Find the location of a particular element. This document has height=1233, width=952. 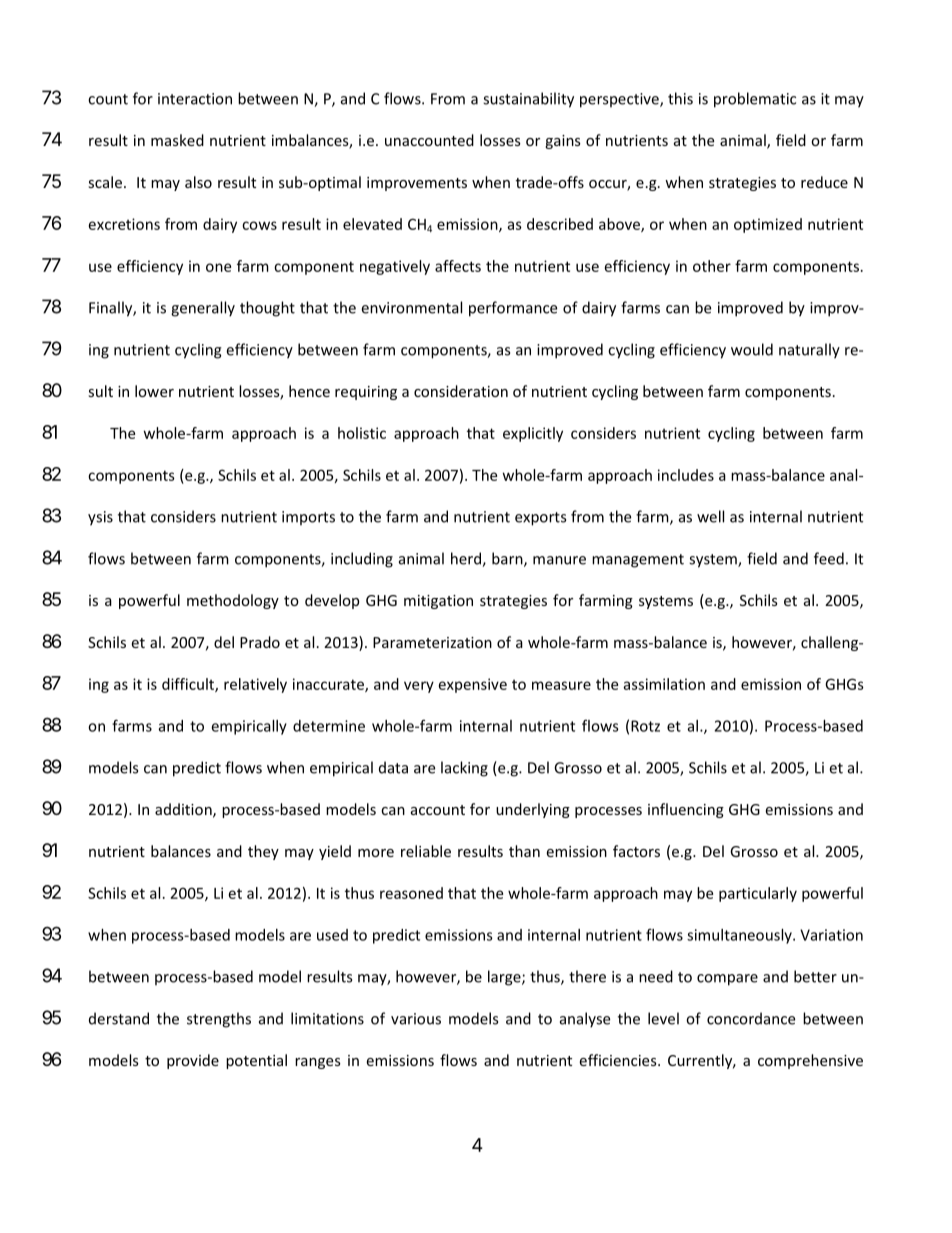

lacking is located at coordinates (464, 769).
